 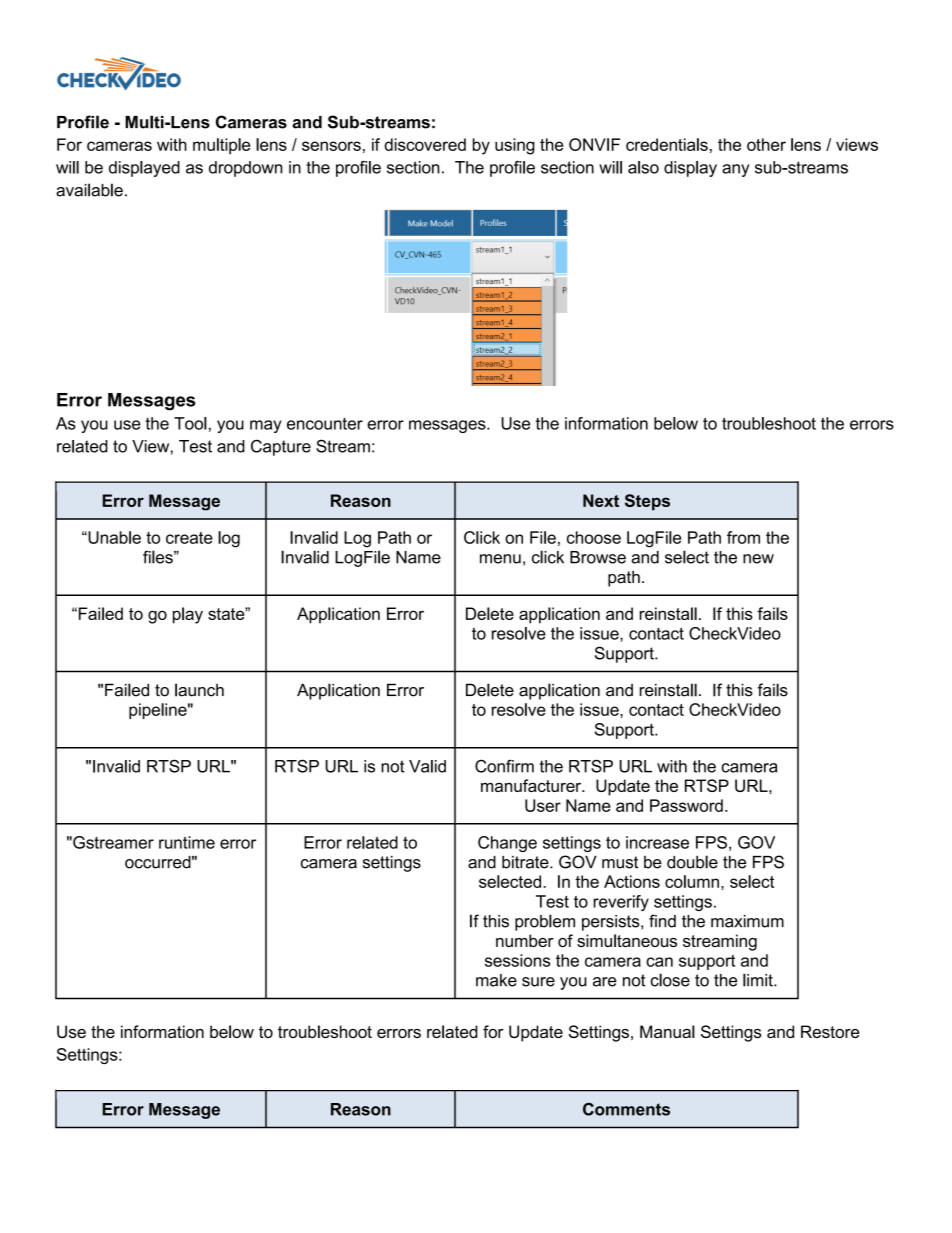 What do you see at coordinates (538, 982) in the document?
I see `sure` at bounding box center [538, 982].
